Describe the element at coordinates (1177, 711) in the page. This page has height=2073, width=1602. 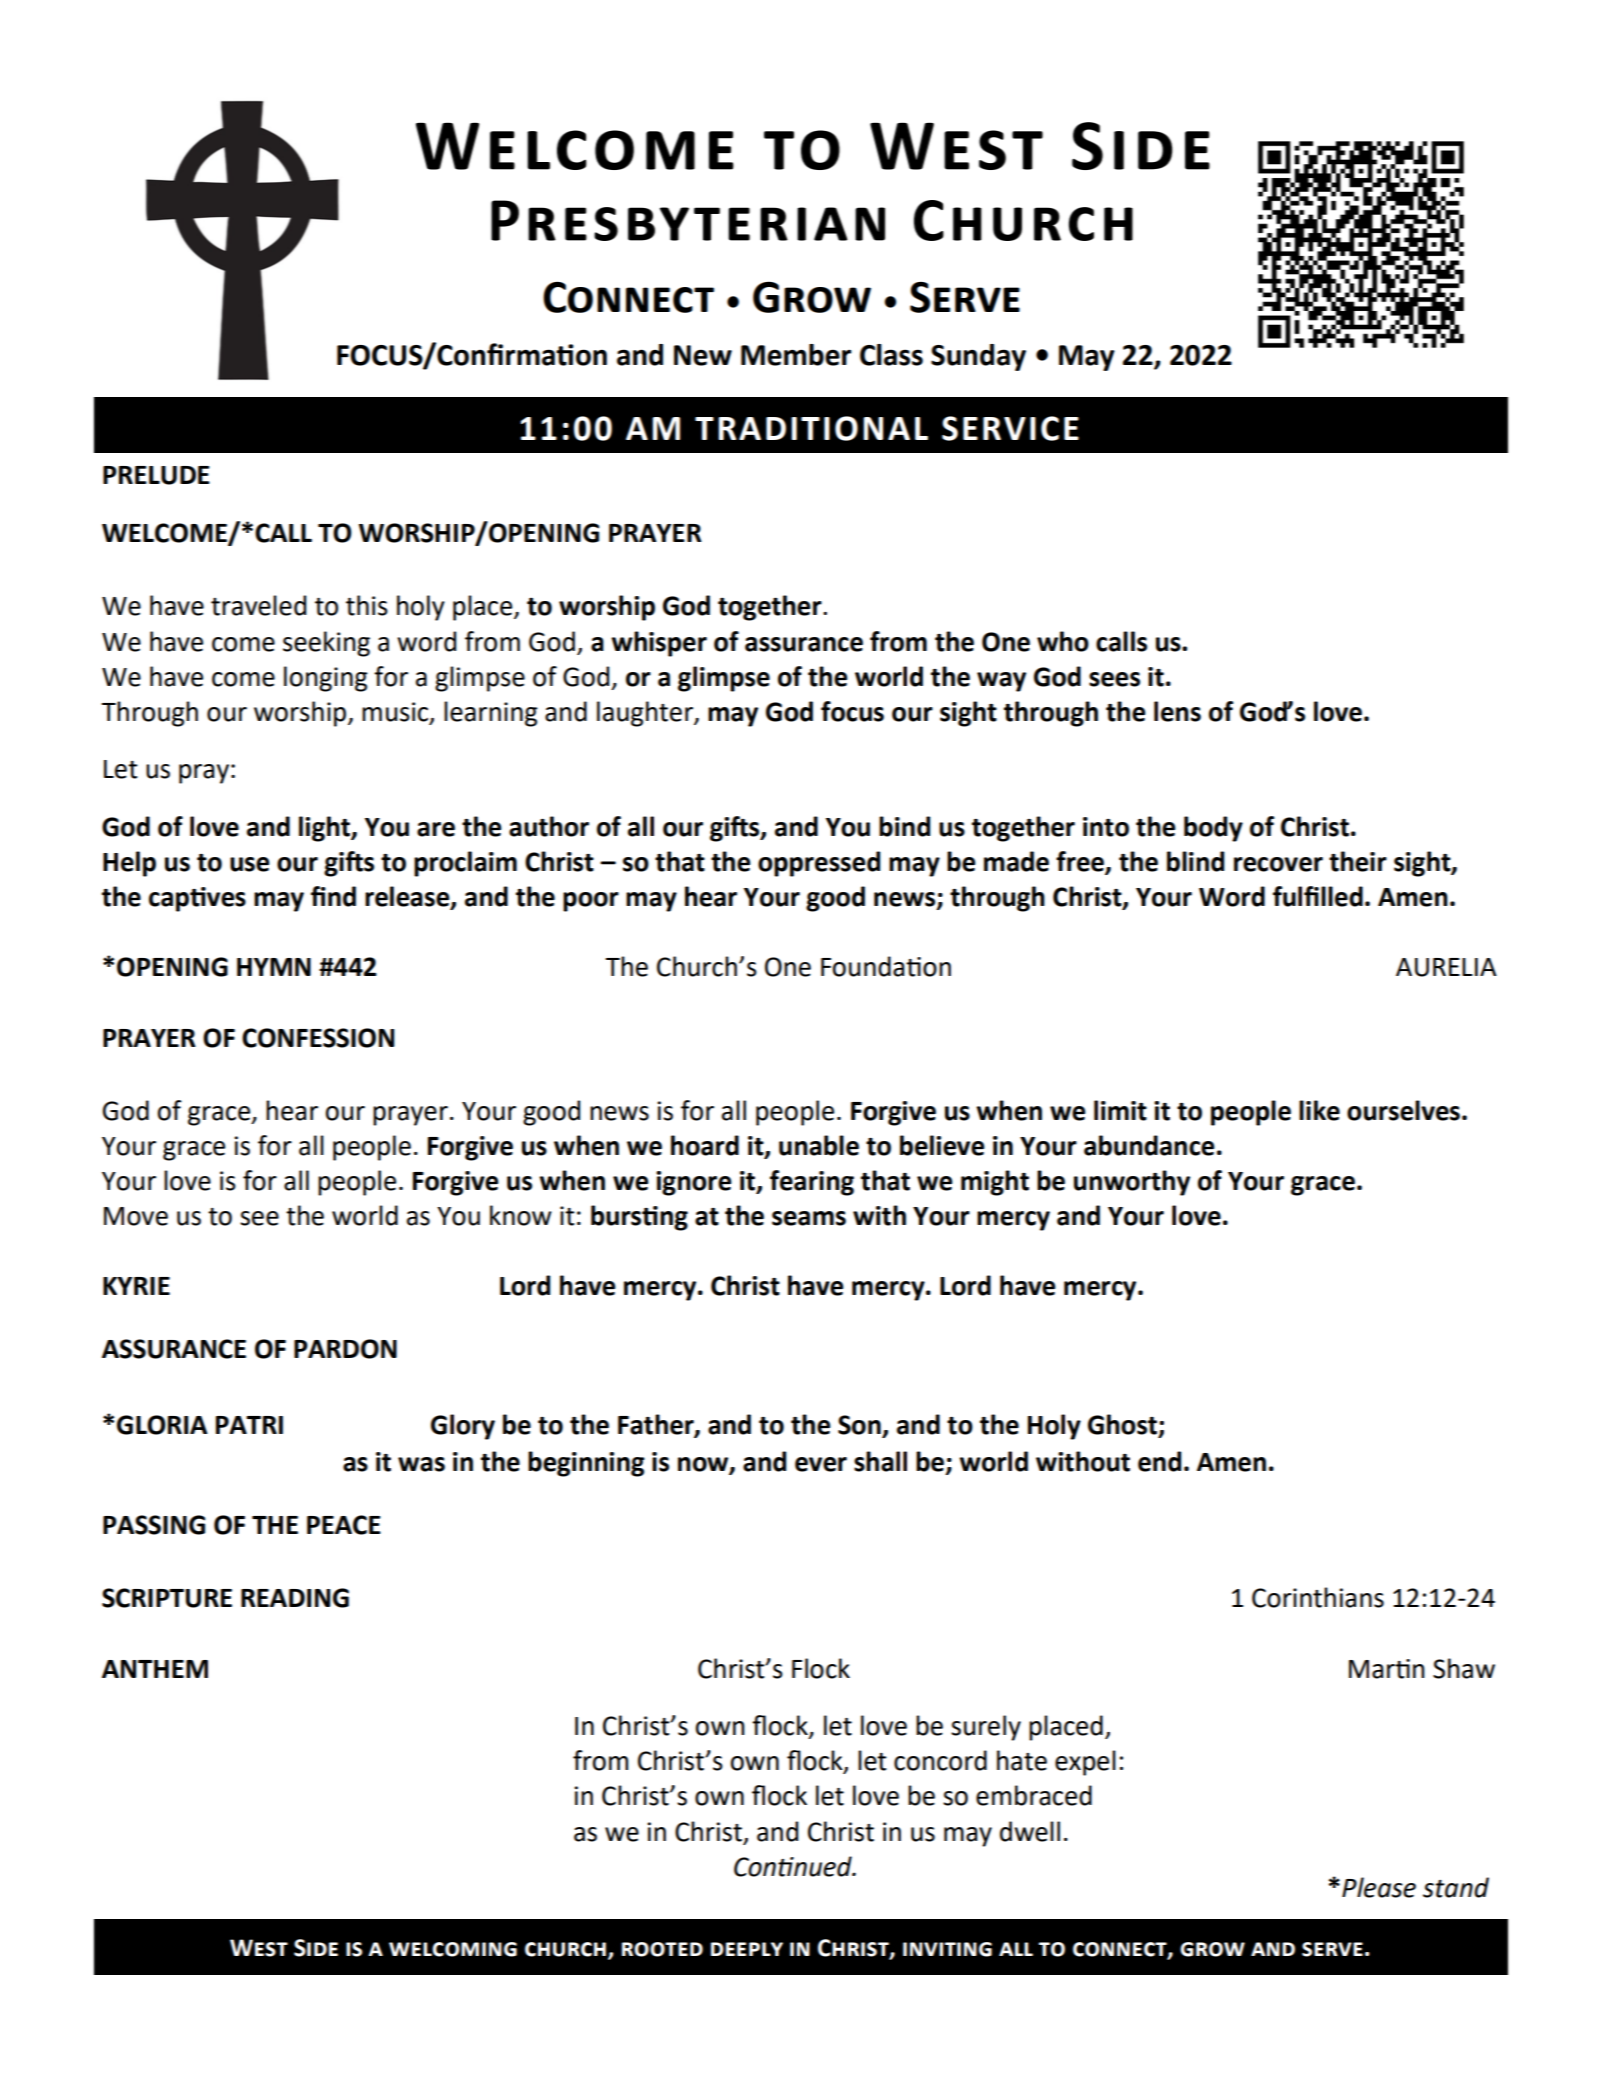
I see `lens` at that location.
